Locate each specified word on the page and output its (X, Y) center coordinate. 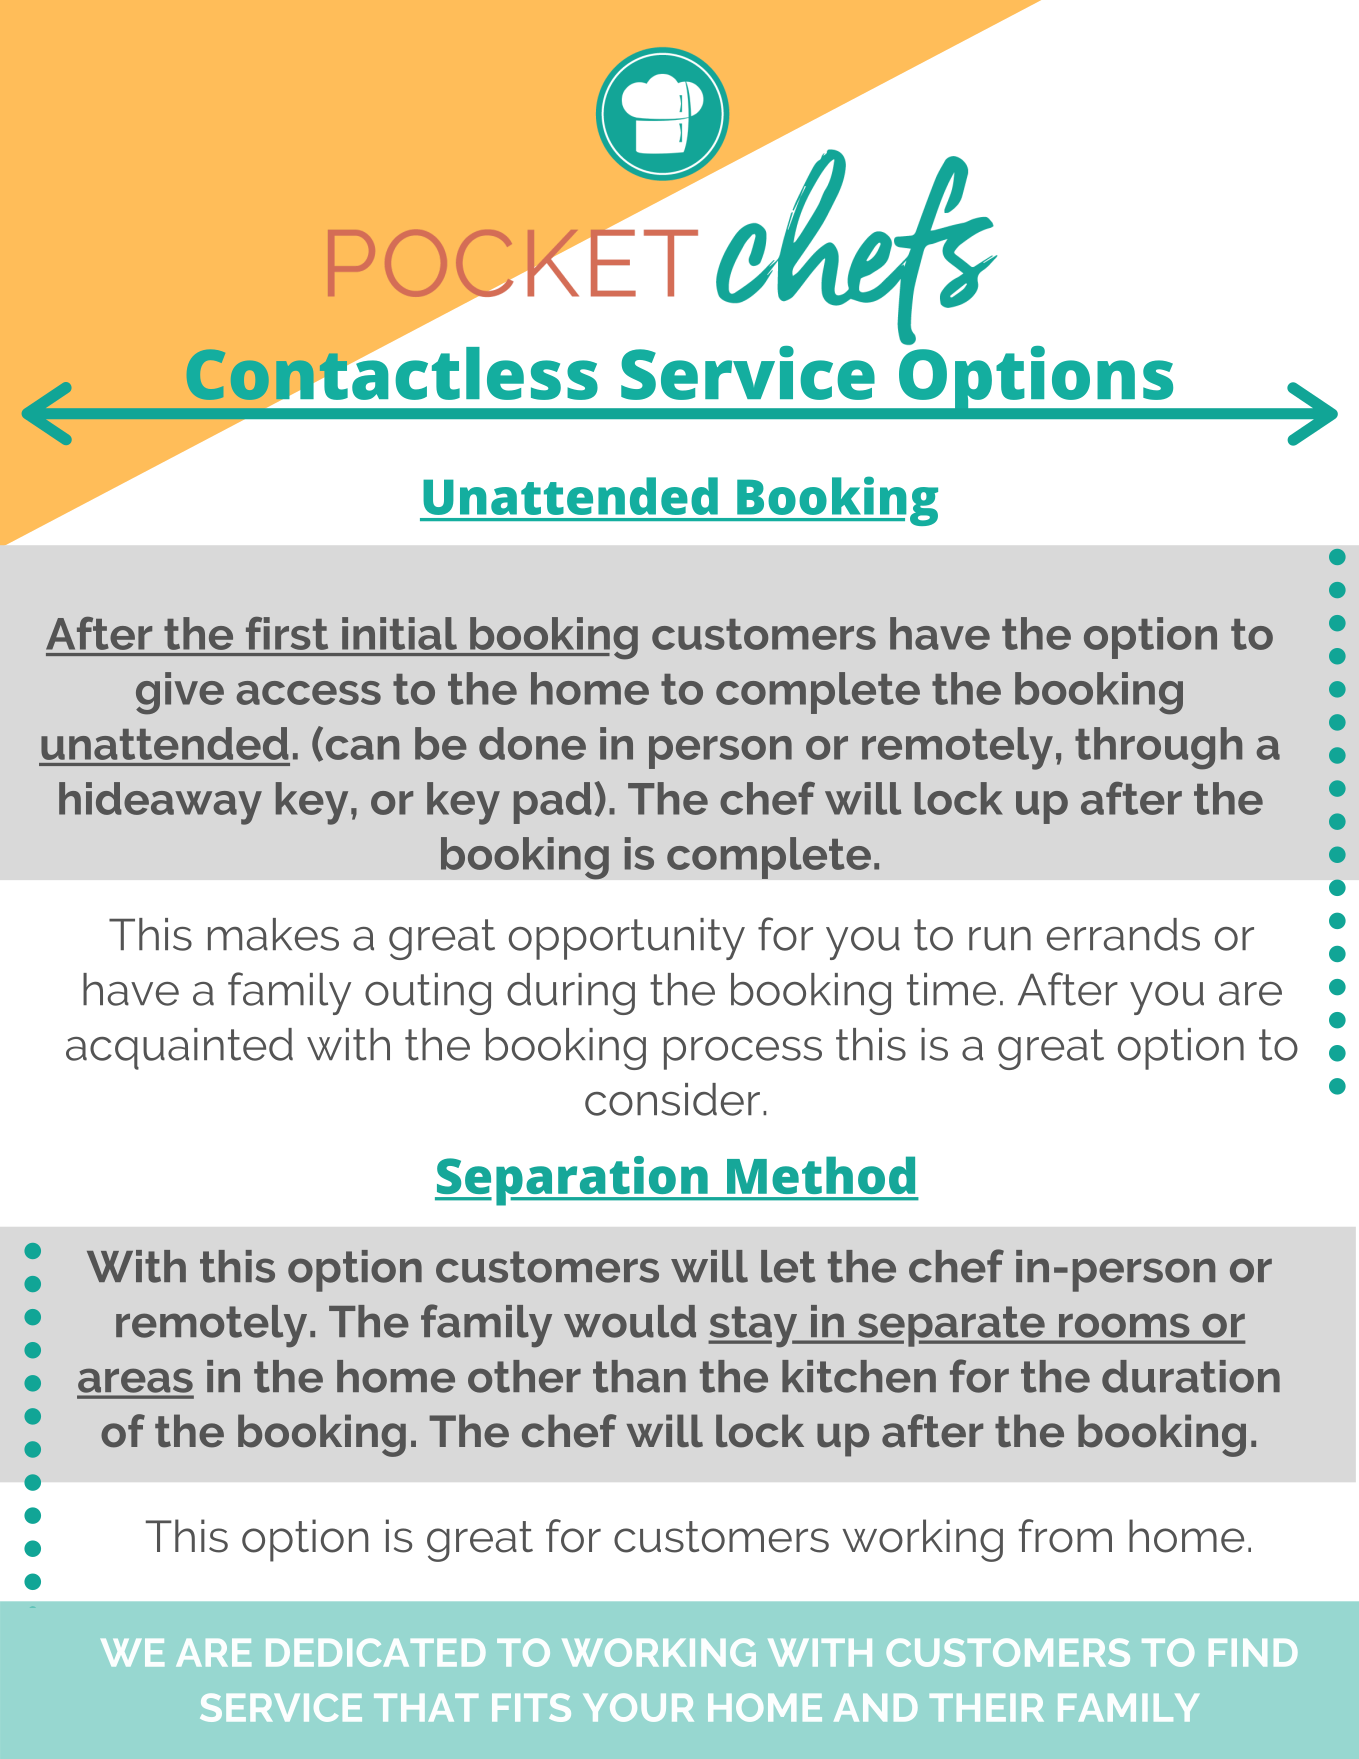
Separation (572, 1181)
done (532, 743)
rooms (1124, 1326)
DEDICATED (375, 1652)
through (1158, 748)
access (309, 693)
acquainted (179, 1049)
